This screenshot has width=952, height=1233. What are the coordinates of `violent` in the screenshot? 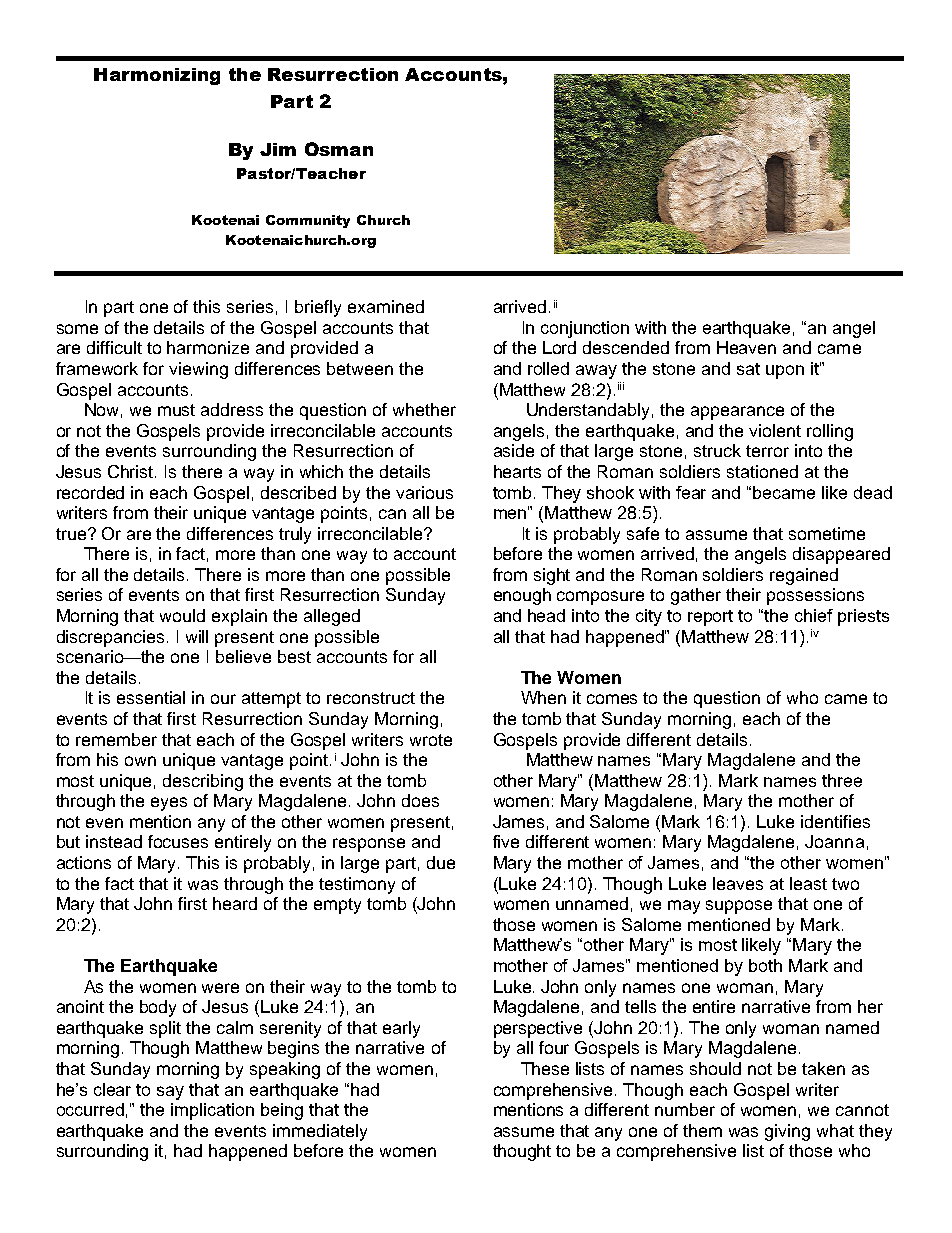 It's located at (775, 430).
